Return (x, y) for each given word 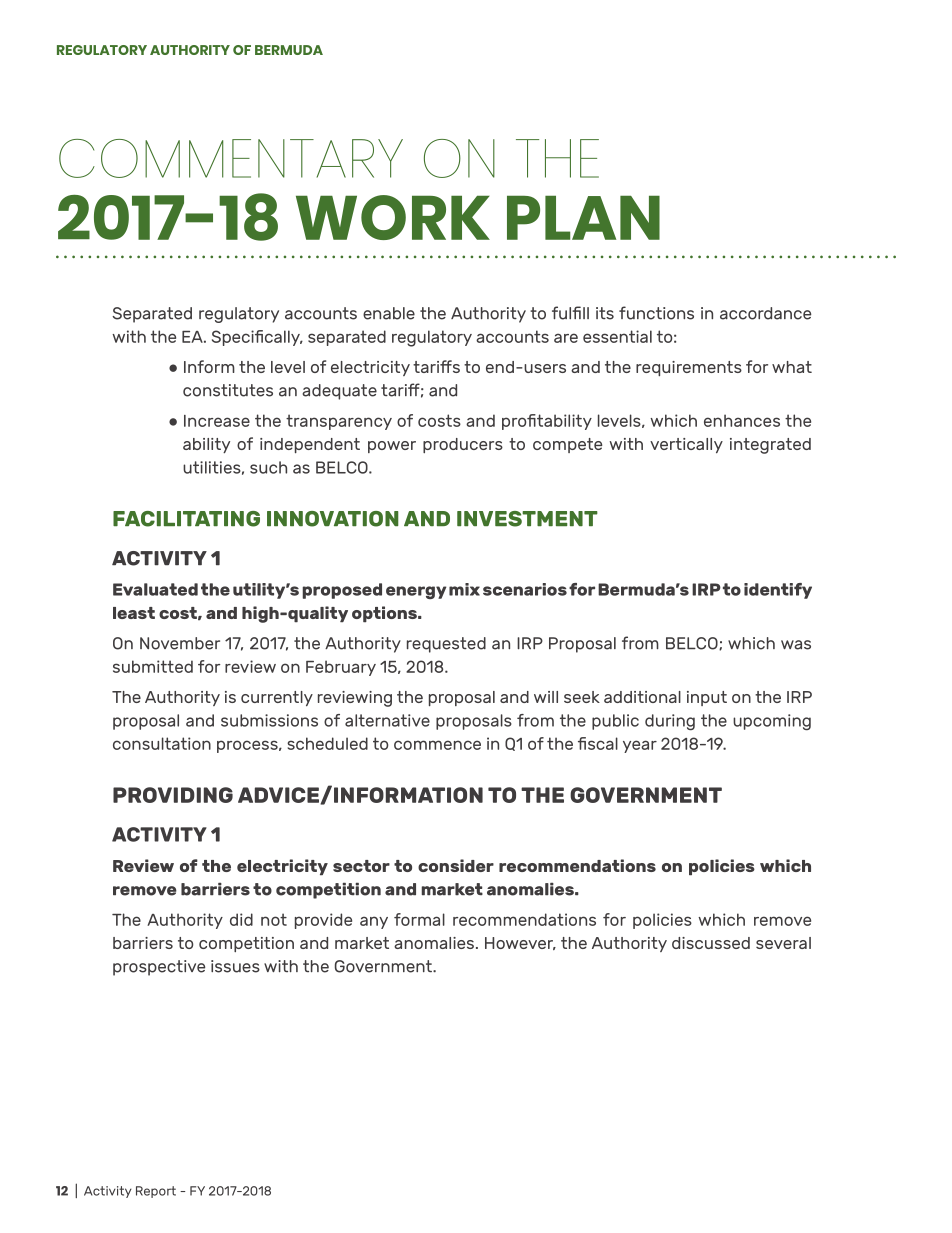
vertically (686, 445)
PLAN (583, 218)
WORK (393, 217)
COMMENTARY (231, 158)
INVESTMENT (527, 519)
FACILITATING (186, 519)
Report (156, 1192)
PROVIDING (173, 795)
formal (419, 919)
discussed (711, 943)
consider (456, 865)
